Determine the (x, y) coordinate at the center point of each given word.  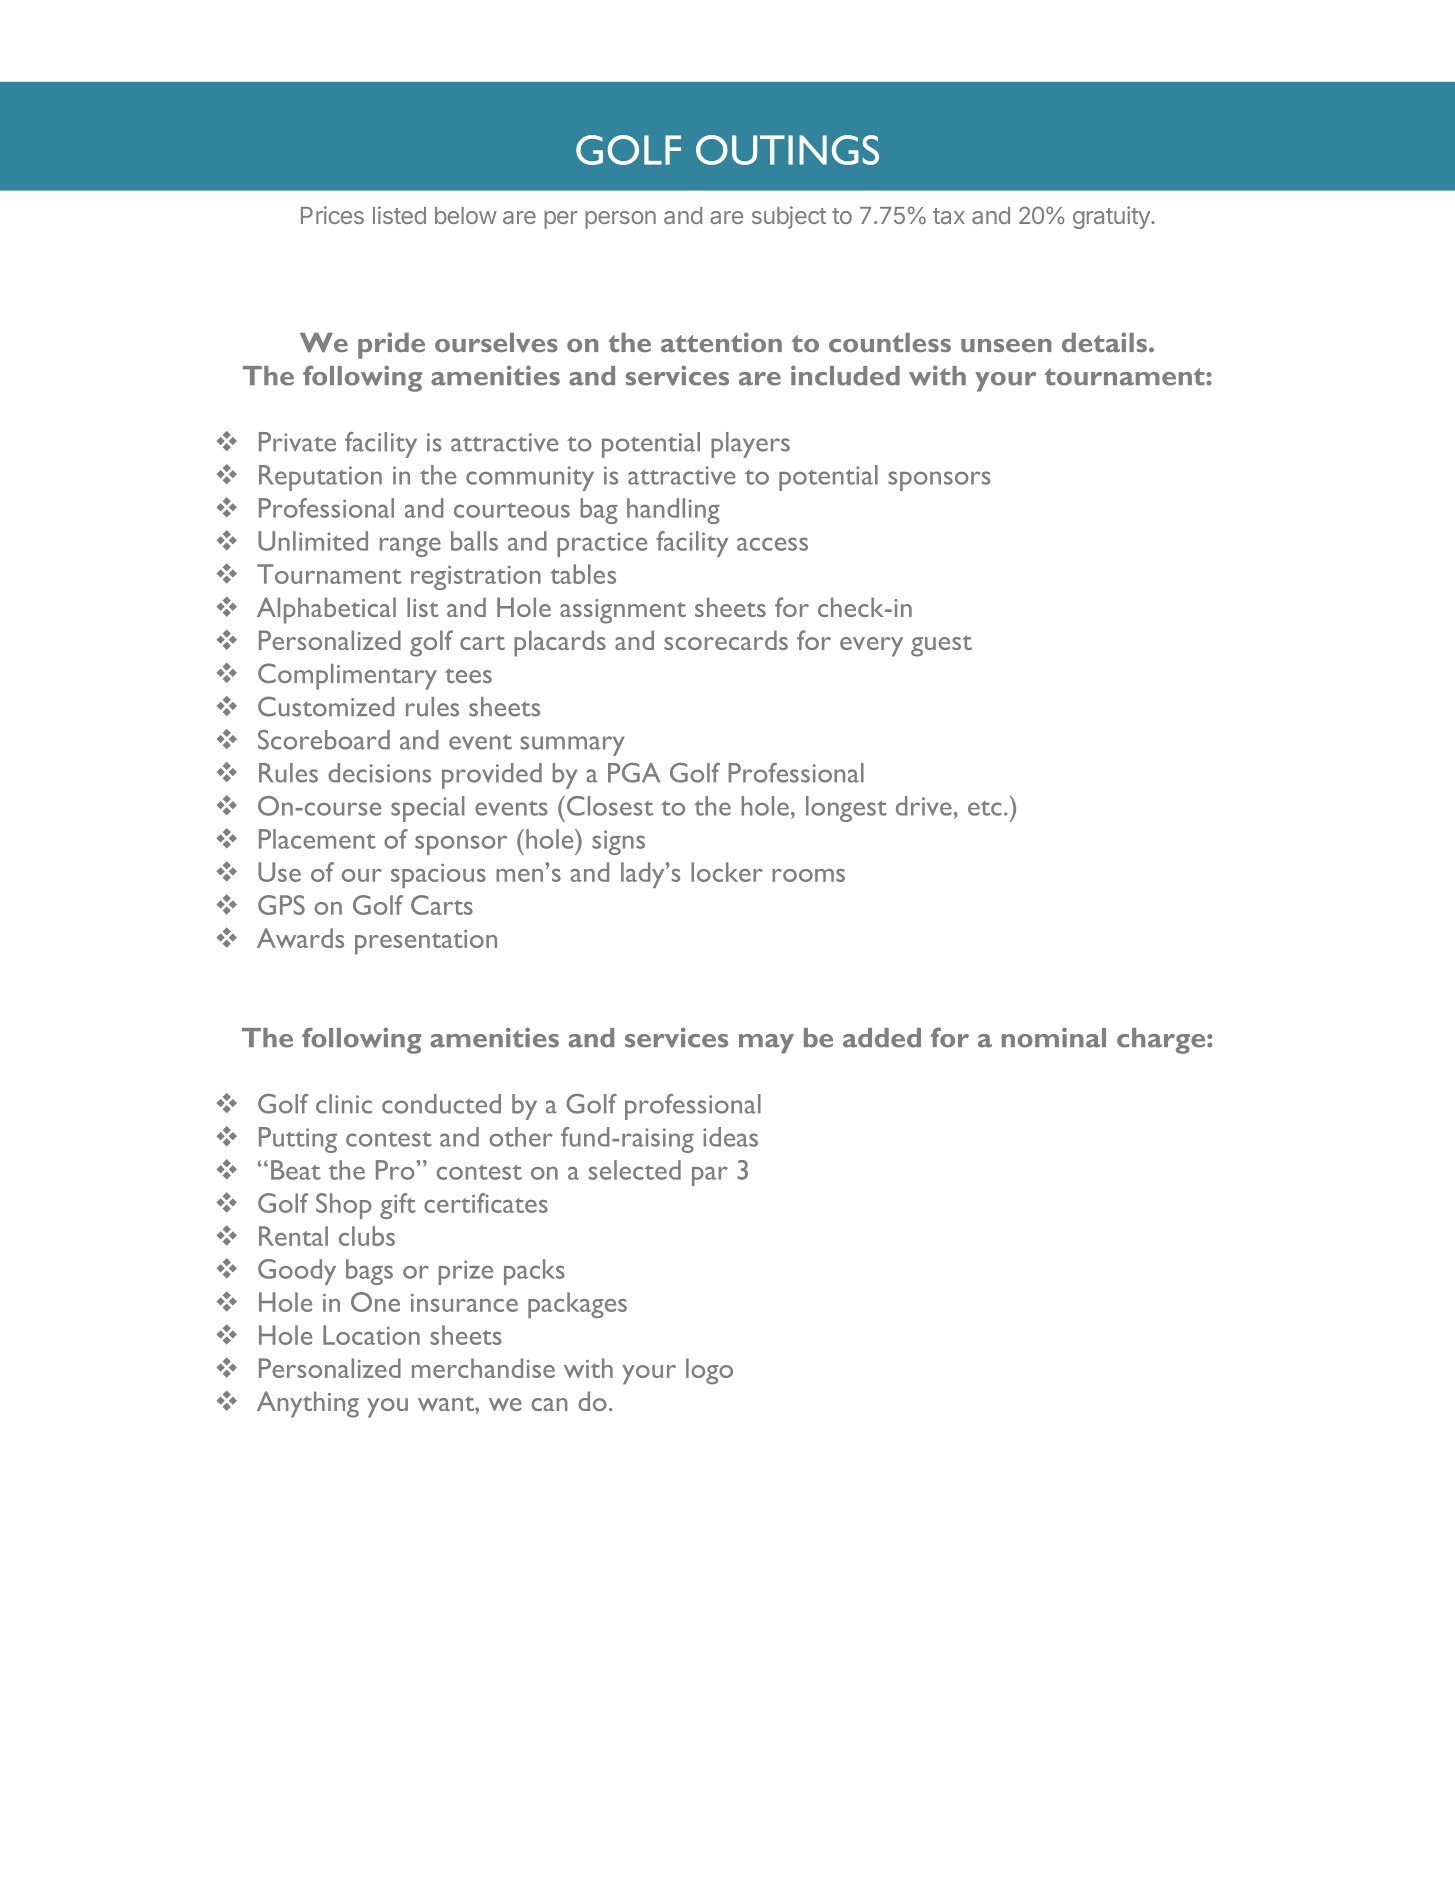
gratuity (1112, 217)
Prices (332, 215)
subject (789, 217)
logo (709, 1371)
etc (985, 808)
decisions (379, 773)
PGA (634, 773)
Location (371, 1335)
